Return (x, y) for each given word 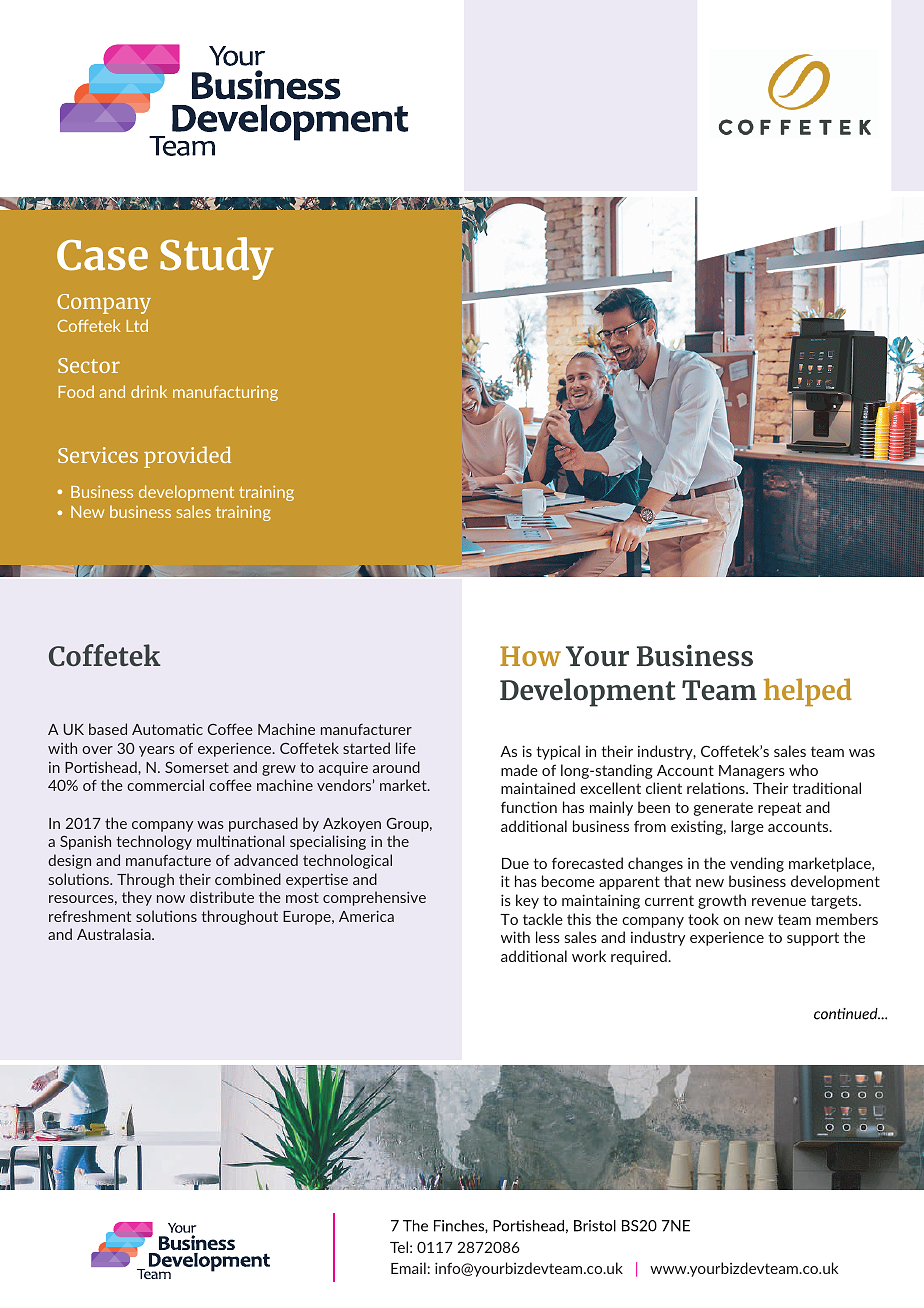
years (157, 751)
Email (408, 1268)
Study (217, 258)
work (589, 956)
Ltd (137, 325)
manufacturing (225, 393)
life (406, 748)
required (640, 957)
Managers (752, 772)
